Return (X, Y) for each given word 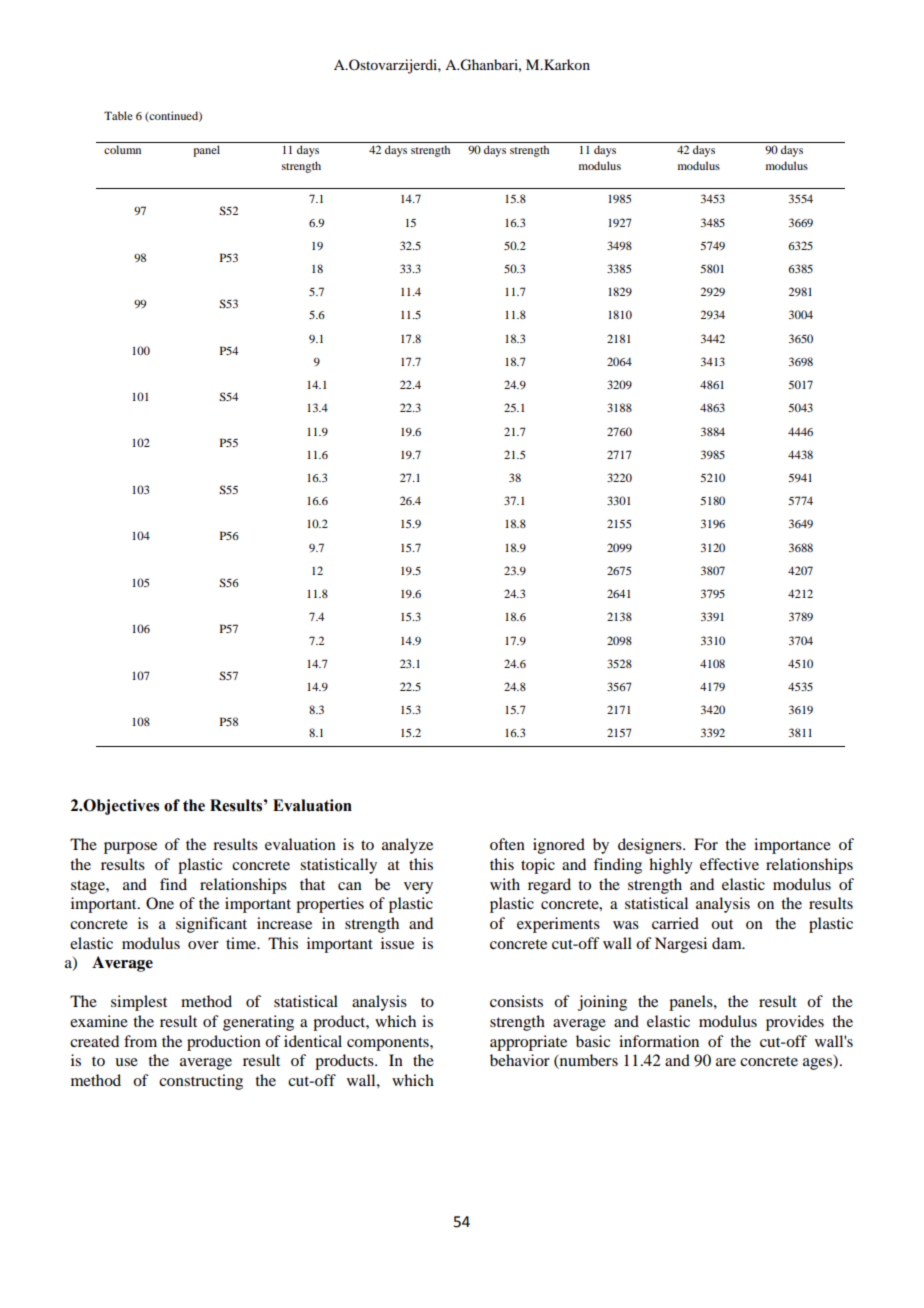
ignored (559, 846)
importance (792, 846)
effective (729, 864)
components (389, 1044)
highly (671, 866)
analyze (407, 846)
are (726, 1062)
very (418, 888)
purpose (130, 848)
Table (118, 115)
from (140, 1041)
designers (651, 846)
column (122, 149)
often (507, 844)
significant (211, 925)
